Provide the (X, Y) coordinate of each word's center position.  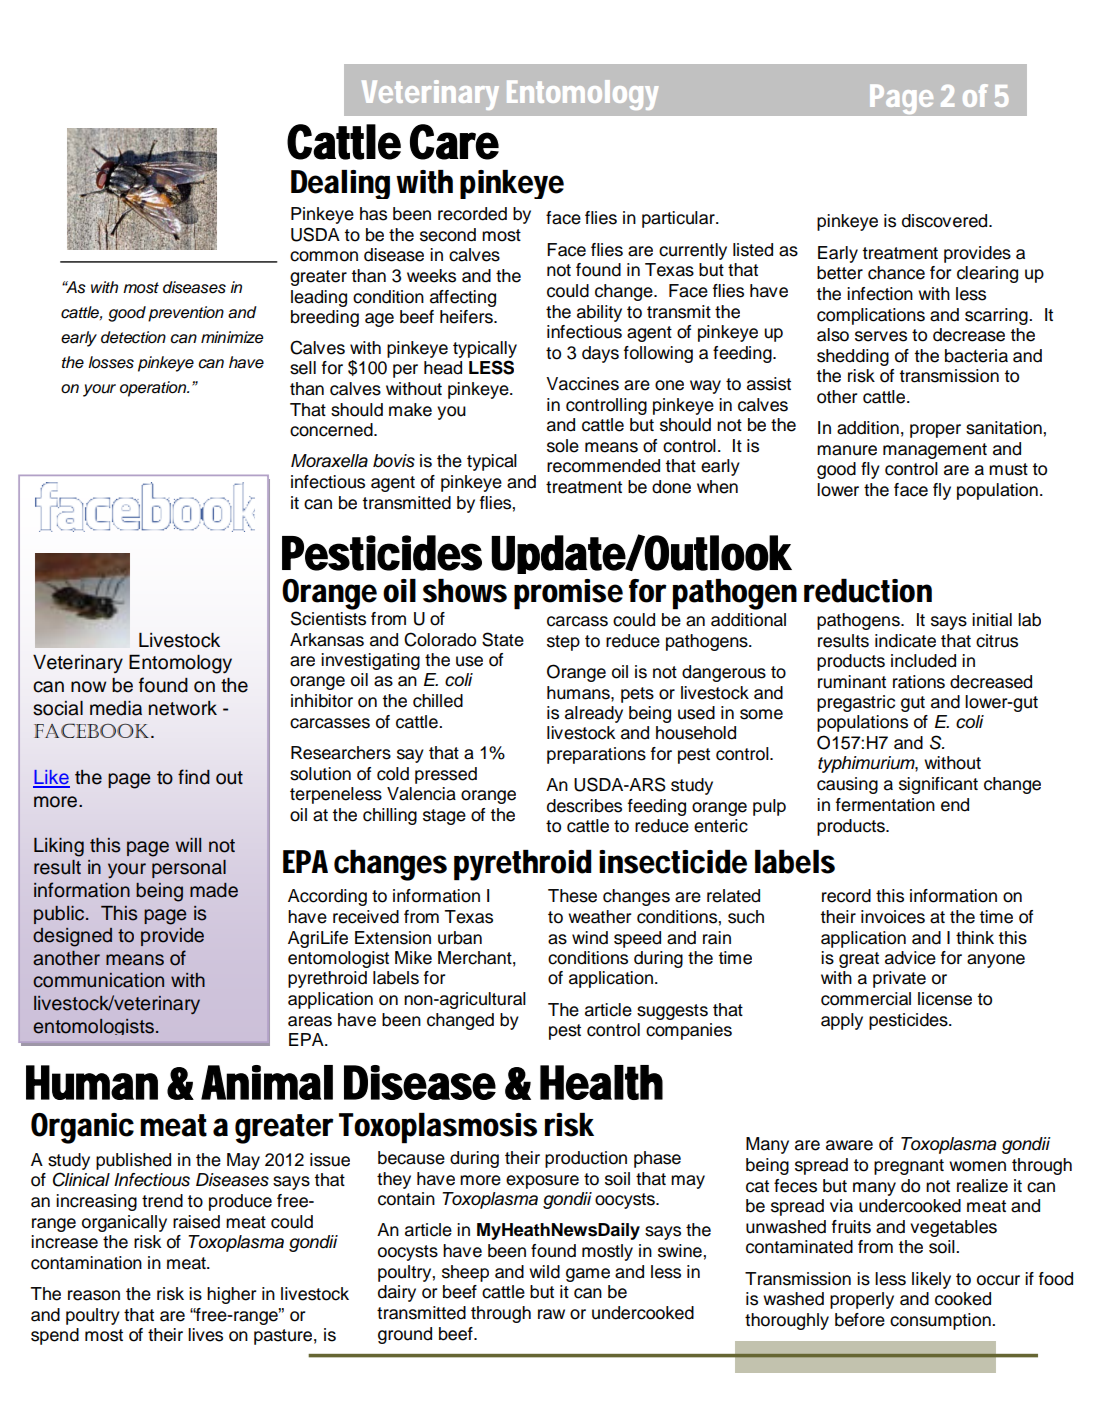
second (448, 235)
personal (189, 869)
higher (231, 1295)
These (572, 896)
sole (563, 446)
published (133, 1161)
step (563, 643)
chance (896, 273)
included (923, 661)
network (183, 708)
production (586, 1159)
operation (154, 389)
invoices (893, 917)
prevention (186, 314)
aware (849, 1145)
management (935, 451)
